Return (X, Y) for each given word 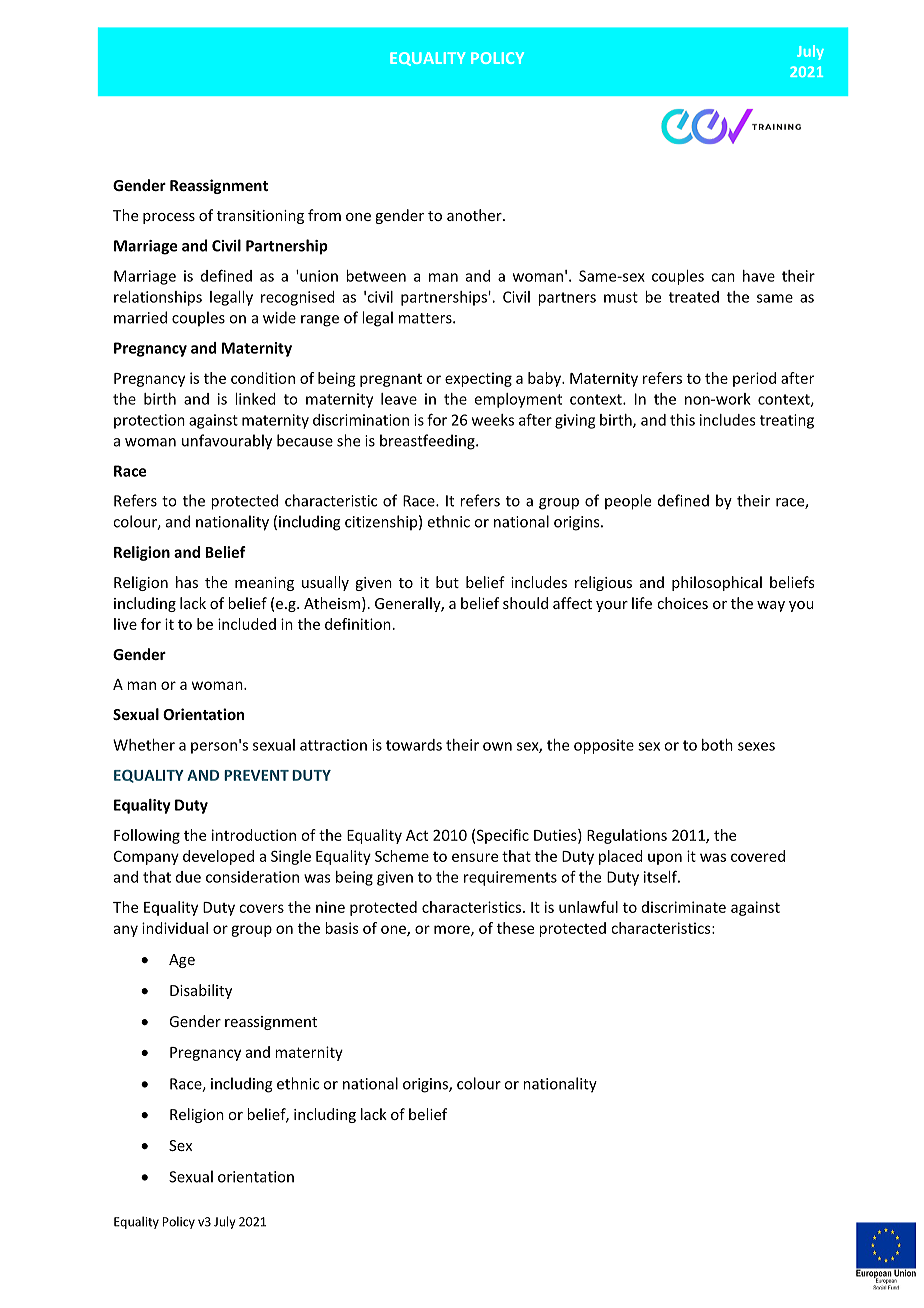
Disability (201, 991)
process (169, 218)
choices (682, 603)
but (447, 582)
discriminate (684, 907)
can (723, 277)
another (475, 215)
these (515, 928)
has (187, 582)
